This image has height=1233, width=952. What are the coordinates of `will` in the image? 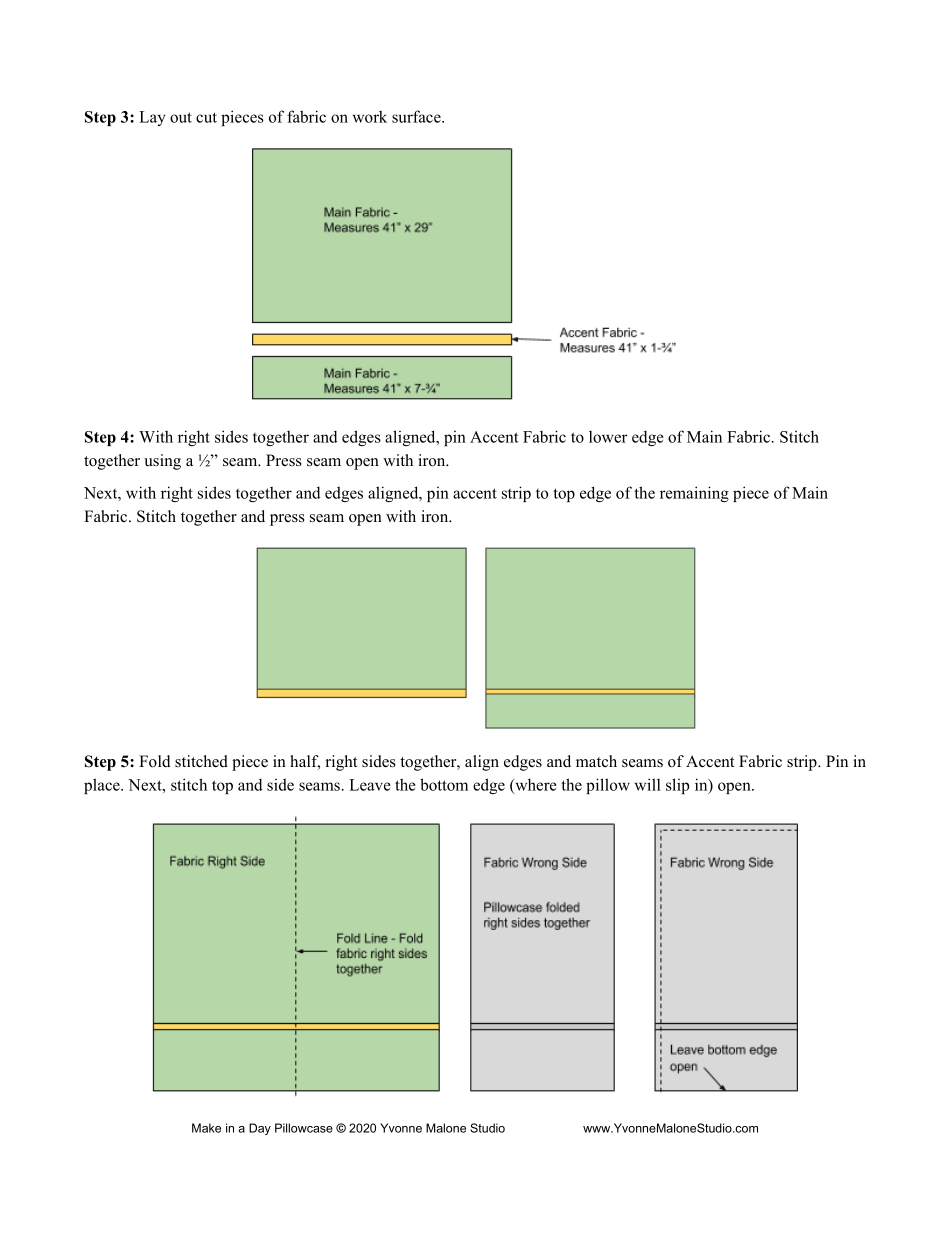 It's located at (648, 784).
